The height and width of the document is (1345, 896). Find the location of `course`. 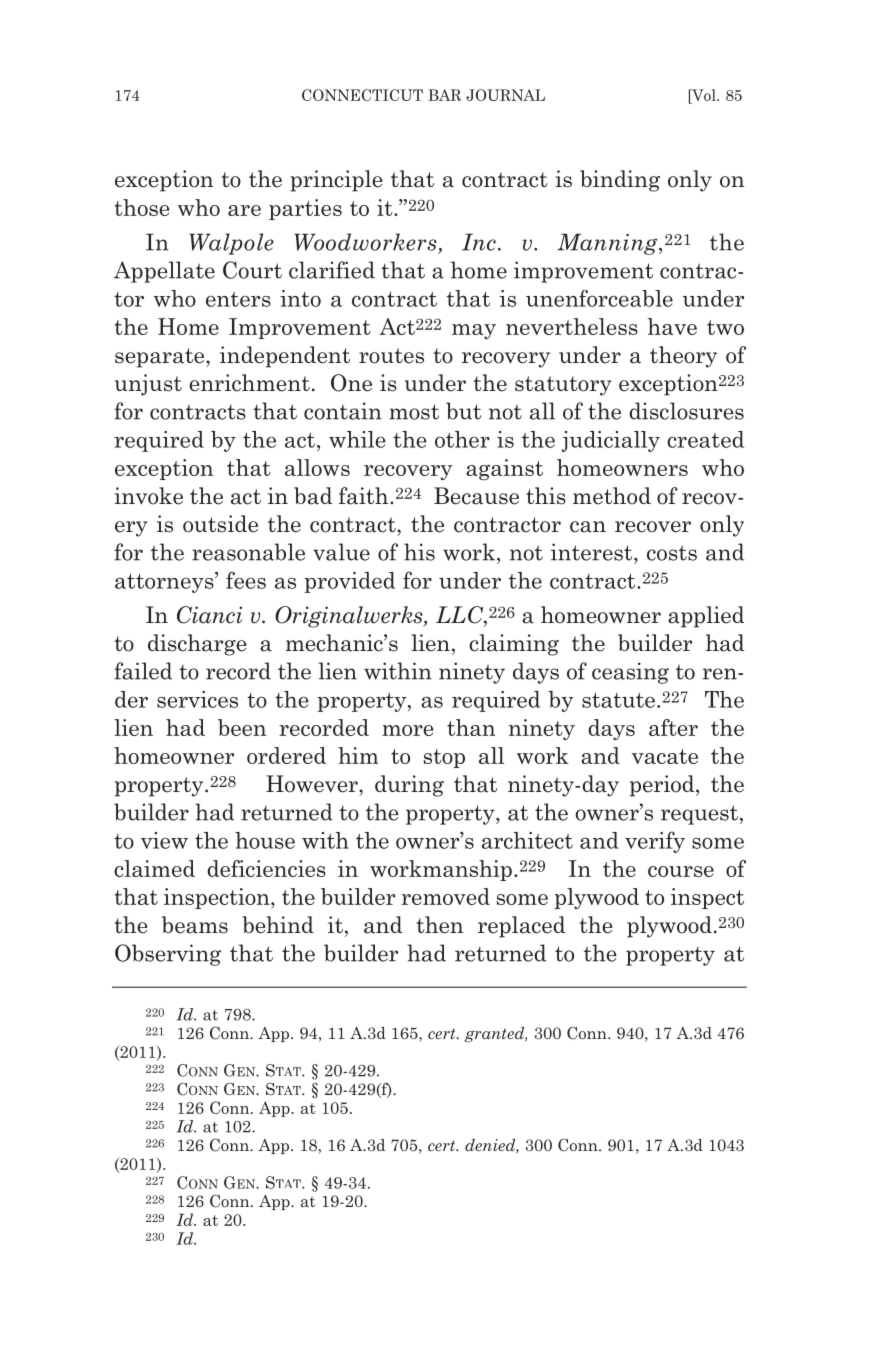

course is located at coordinates (681, 871).
